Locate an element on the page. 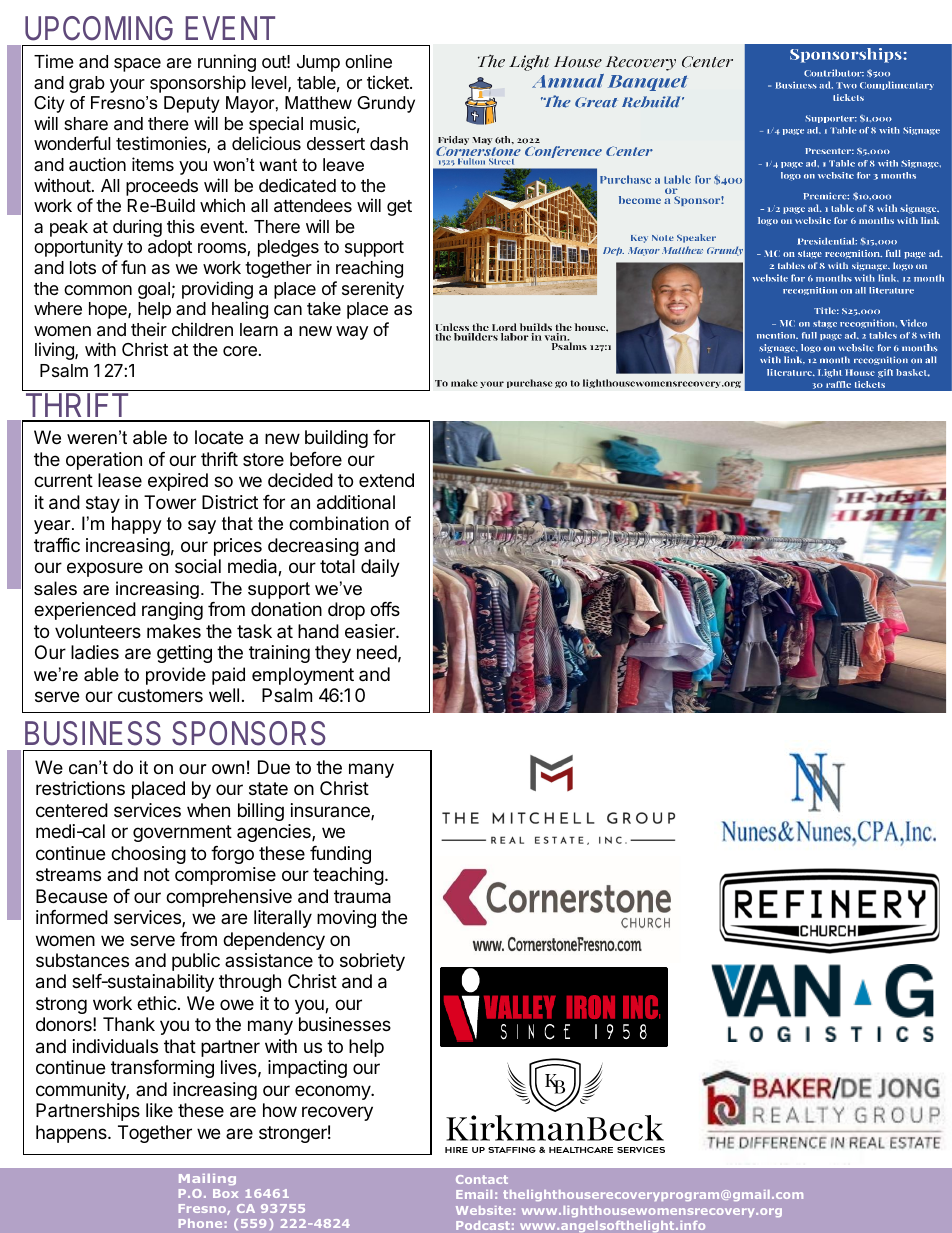 This image has width=952, height=1233. happens is located at coordinates (72, 1134).
